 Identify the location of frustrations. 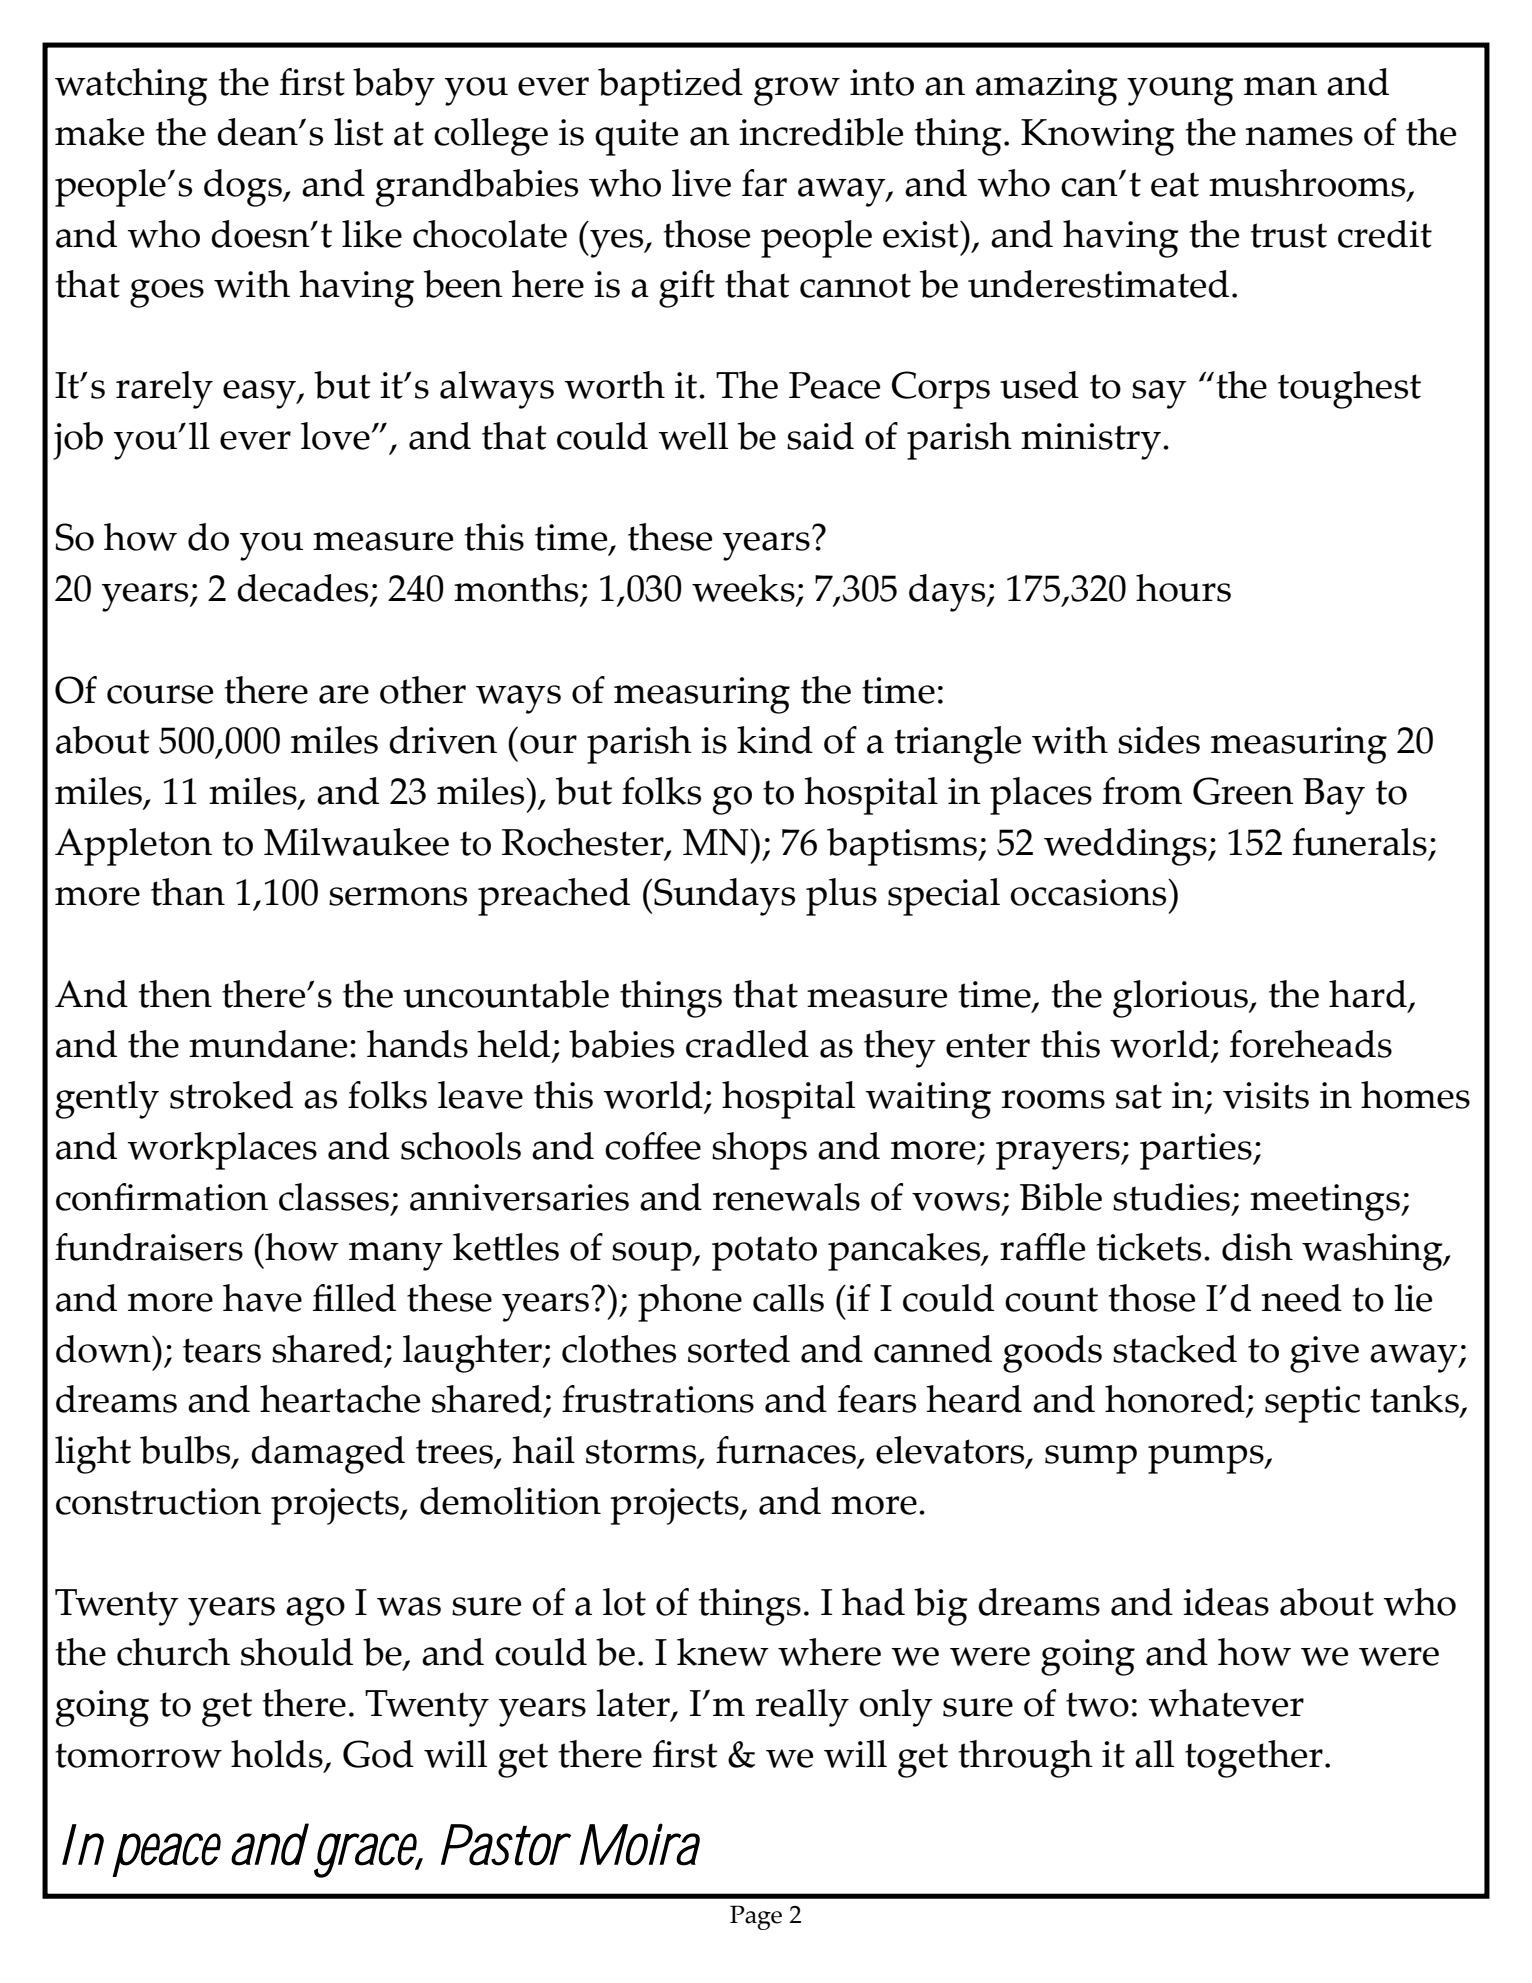
(658, 1399).
